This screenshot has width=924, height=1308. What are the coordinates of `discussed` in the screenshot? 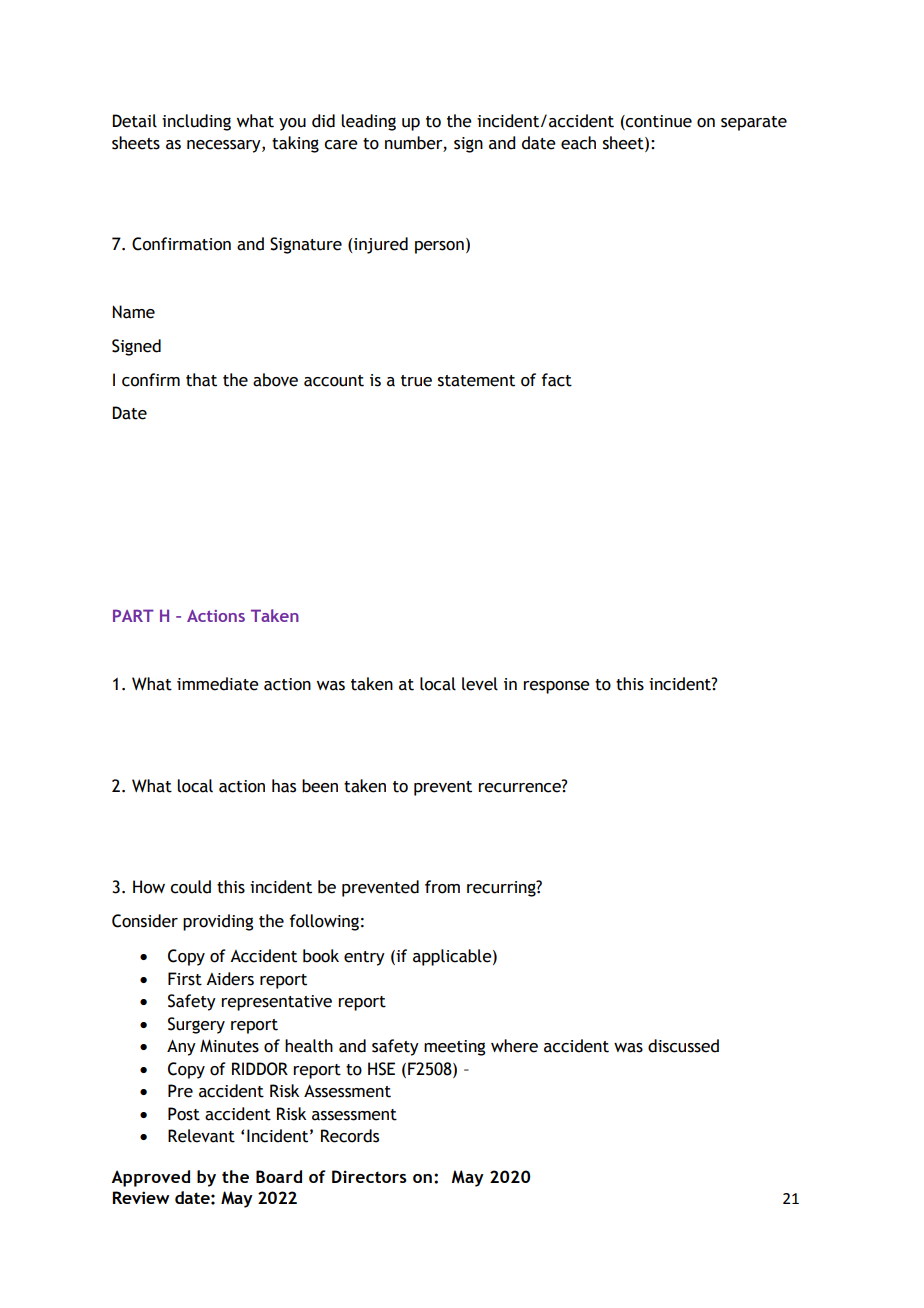 It's located at (683, 1046).
